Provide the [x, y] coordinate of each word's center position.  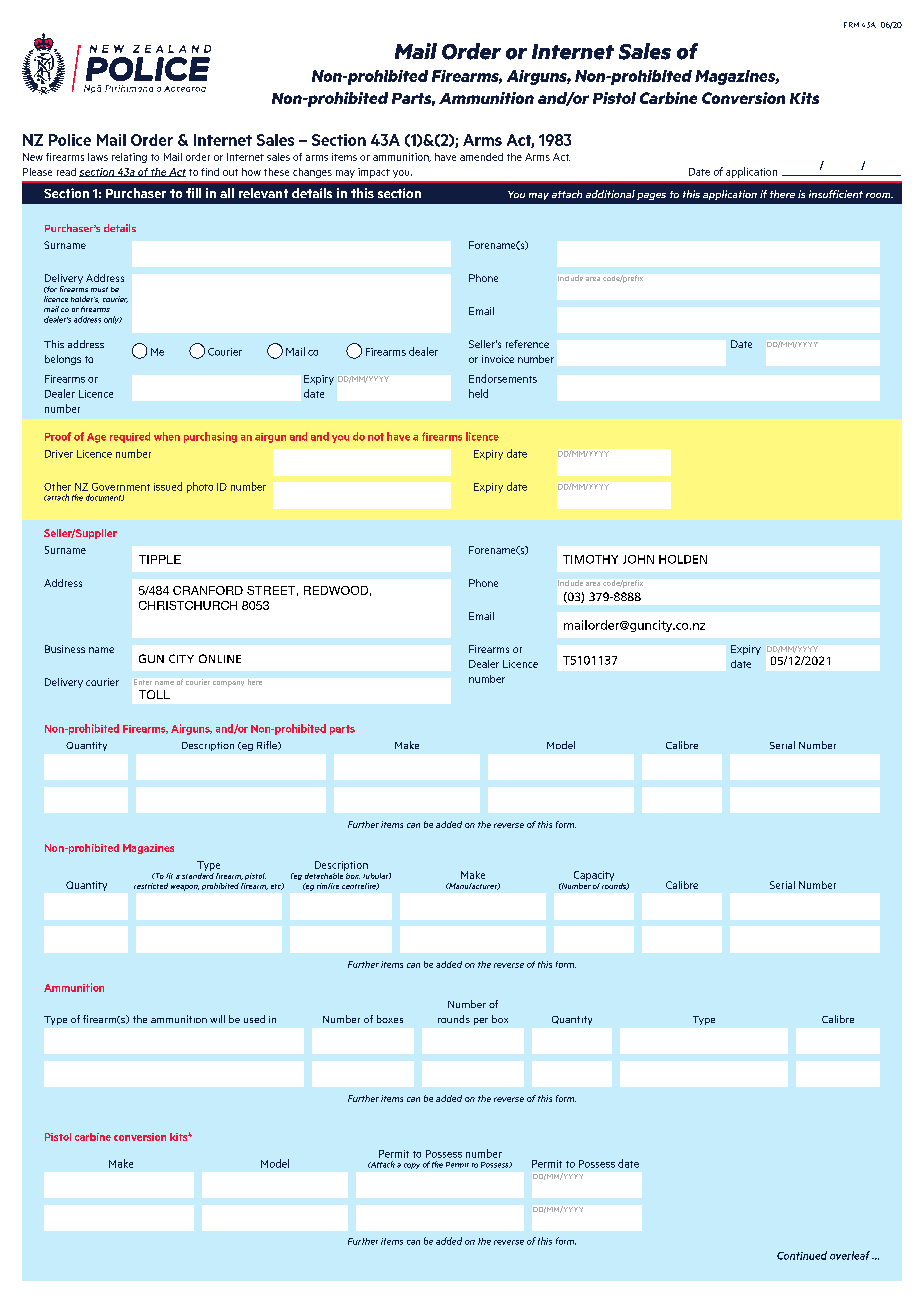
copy [412, 1166]
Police [70, 140]
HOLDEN [683, 559]
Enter [143, 682]
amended [481, 157]
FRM [851, 25]
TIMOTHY [590, 559]
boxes [390, 1019]
